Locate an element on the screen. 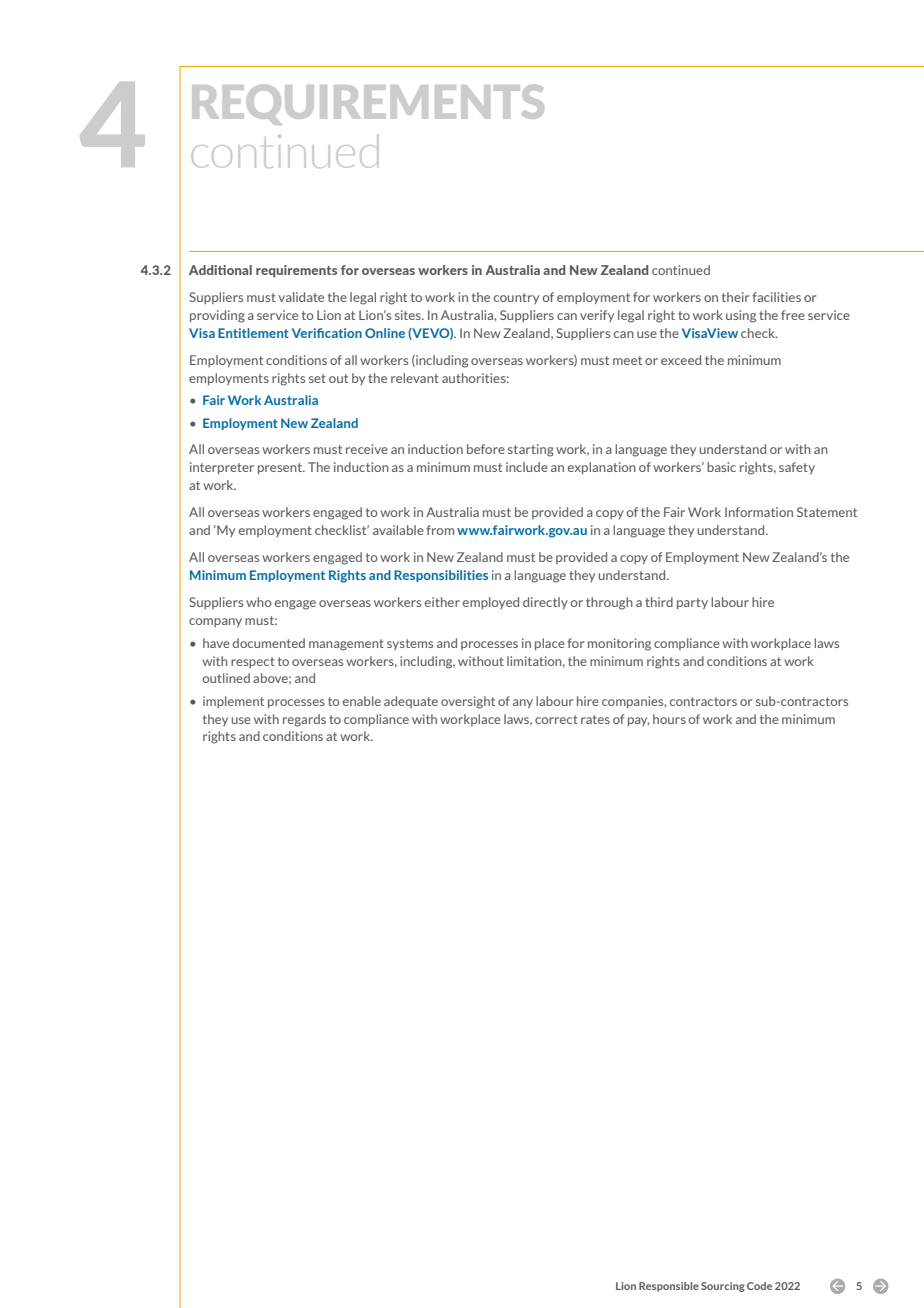  country is located at coordinates (516, 298).
